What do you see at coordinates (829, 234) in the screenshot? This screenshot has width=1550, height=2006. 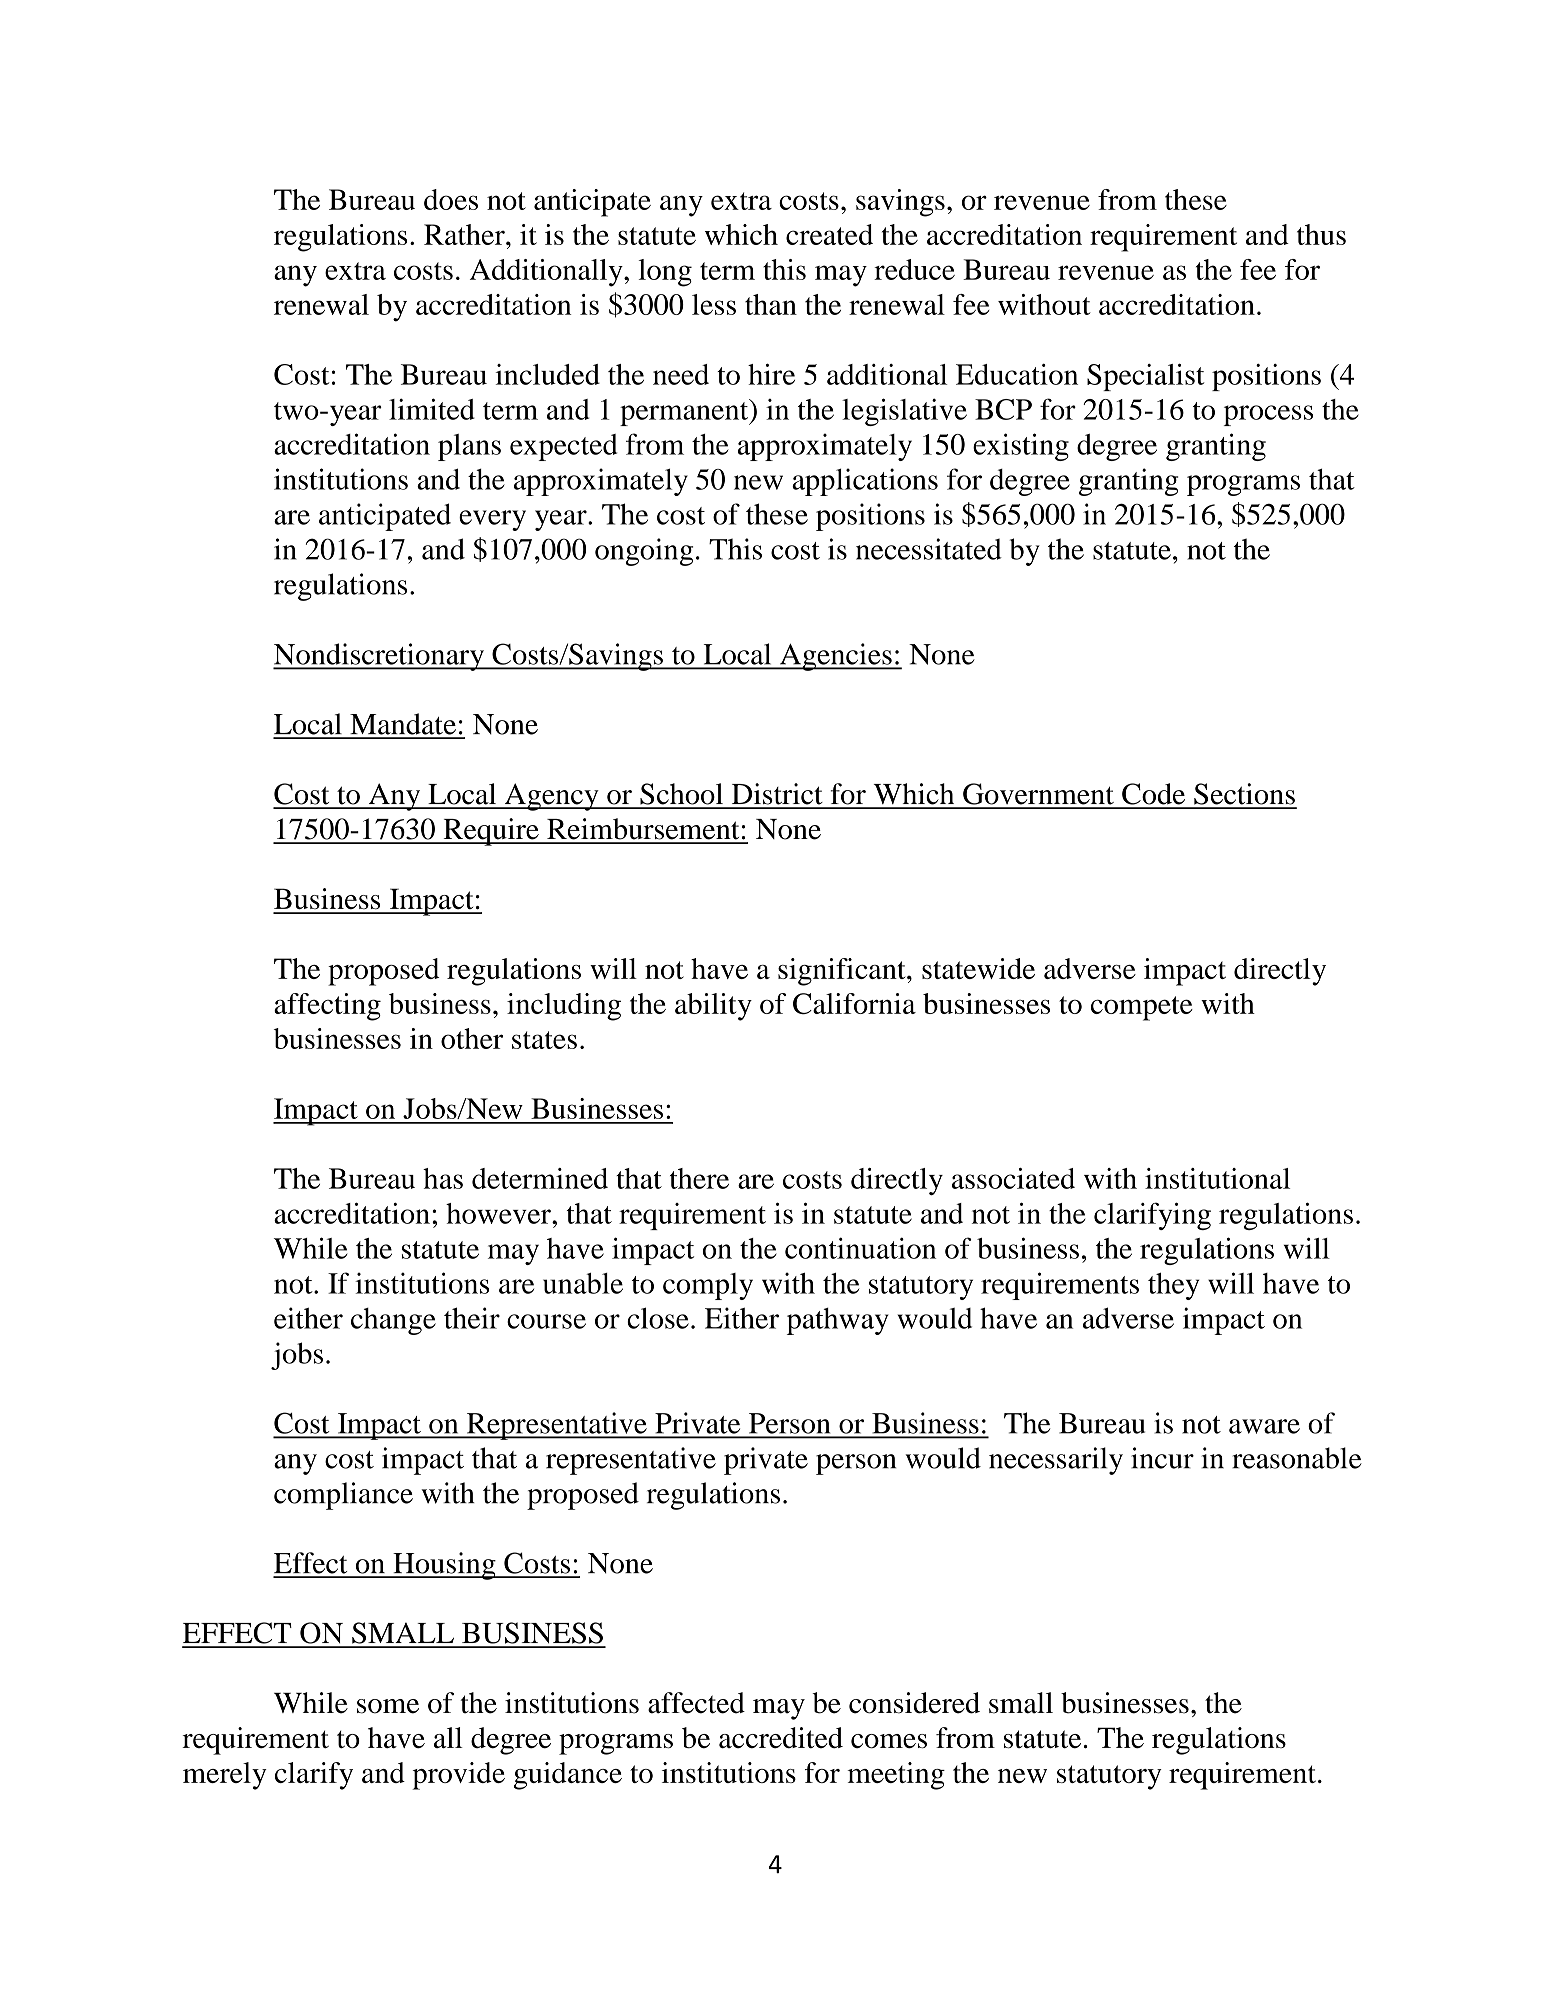 I see `created` at bounding box center [829, 234].
